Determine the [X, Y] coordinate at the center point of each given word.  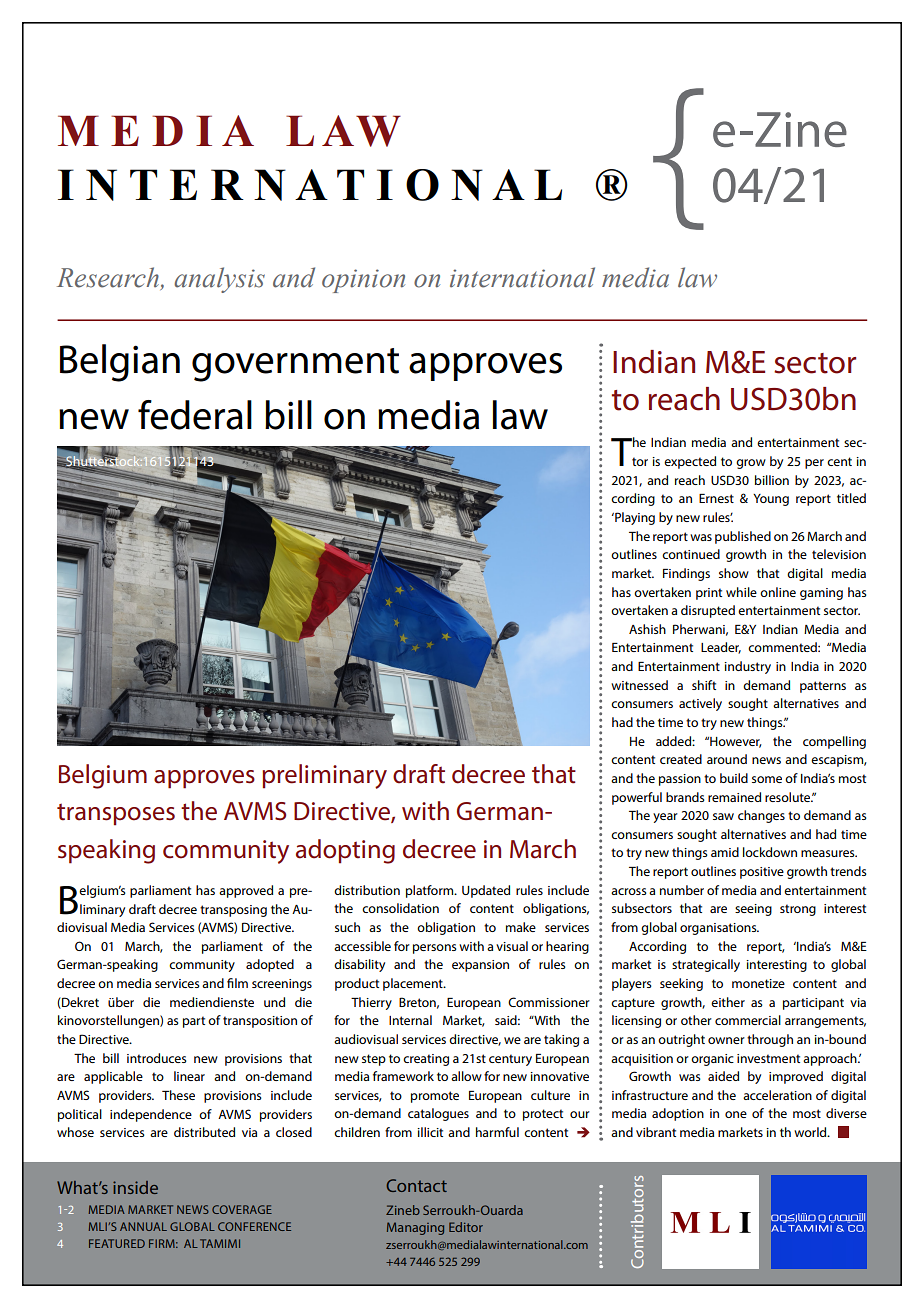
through [770, 1040]
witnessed [639, 685]
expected [690, 462]
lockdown [770, 852]
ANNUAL [143, 1226]
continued [691, 554]
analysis [219, 280]
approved [246, 891]
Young [771, 500]
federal [195, 415]
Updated [486, 891]
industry [747, 667]
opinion [363, 281]
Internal [410, 1020]
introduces [157, 1058]
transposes [116, 814]
